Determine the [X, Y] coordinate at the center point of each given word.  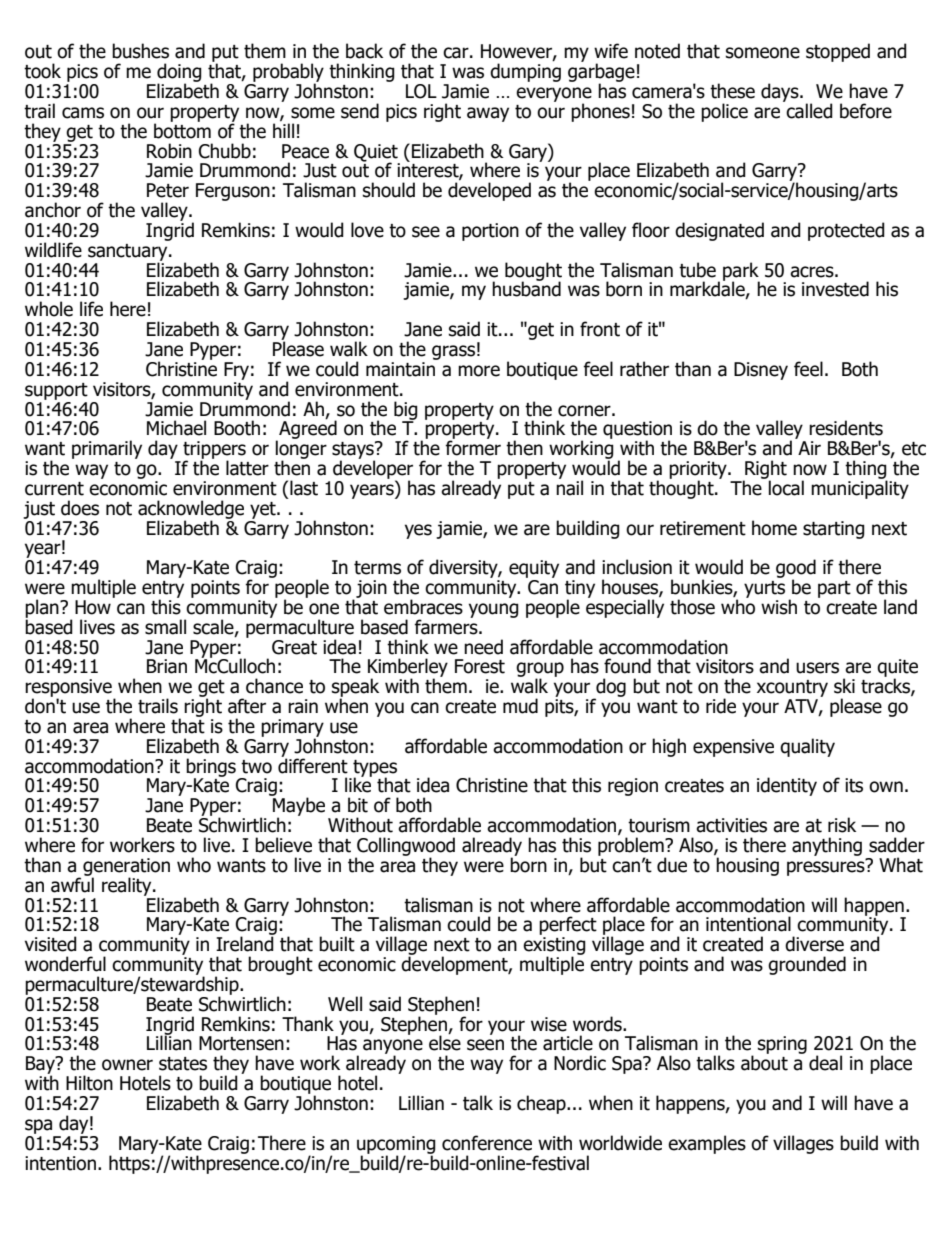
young [494, 610]
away [488, 114]
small [165, 627]
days [781, 92]
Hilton [89, 1083]
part [834, 589]
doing [178, 74]
